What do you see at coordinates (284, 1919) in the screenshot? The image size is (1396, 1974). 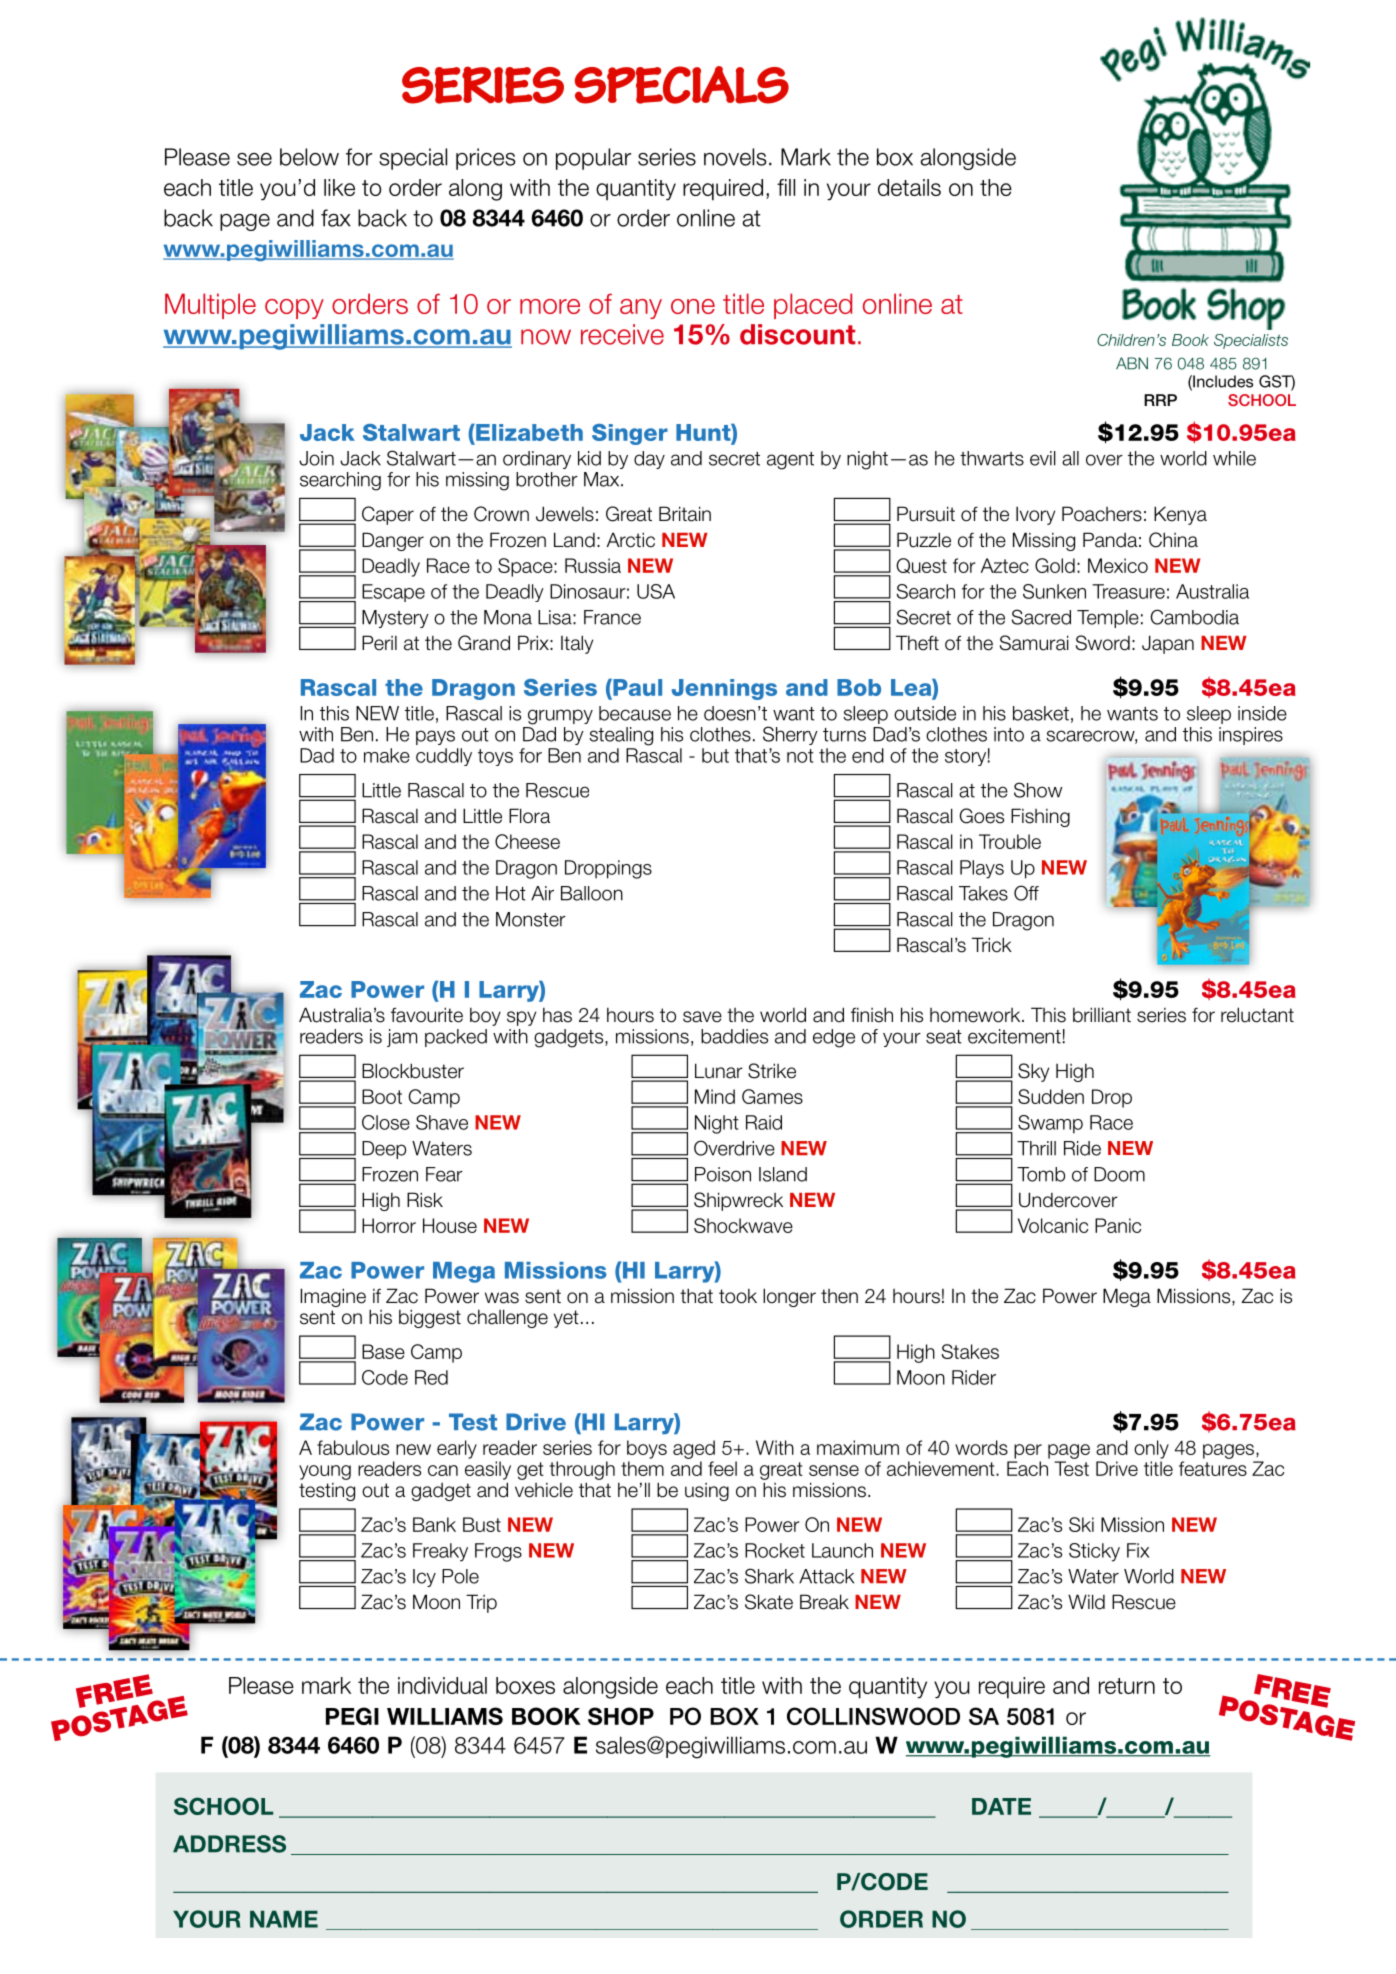 I see `NAME` at bounding box center [284, 1919].
